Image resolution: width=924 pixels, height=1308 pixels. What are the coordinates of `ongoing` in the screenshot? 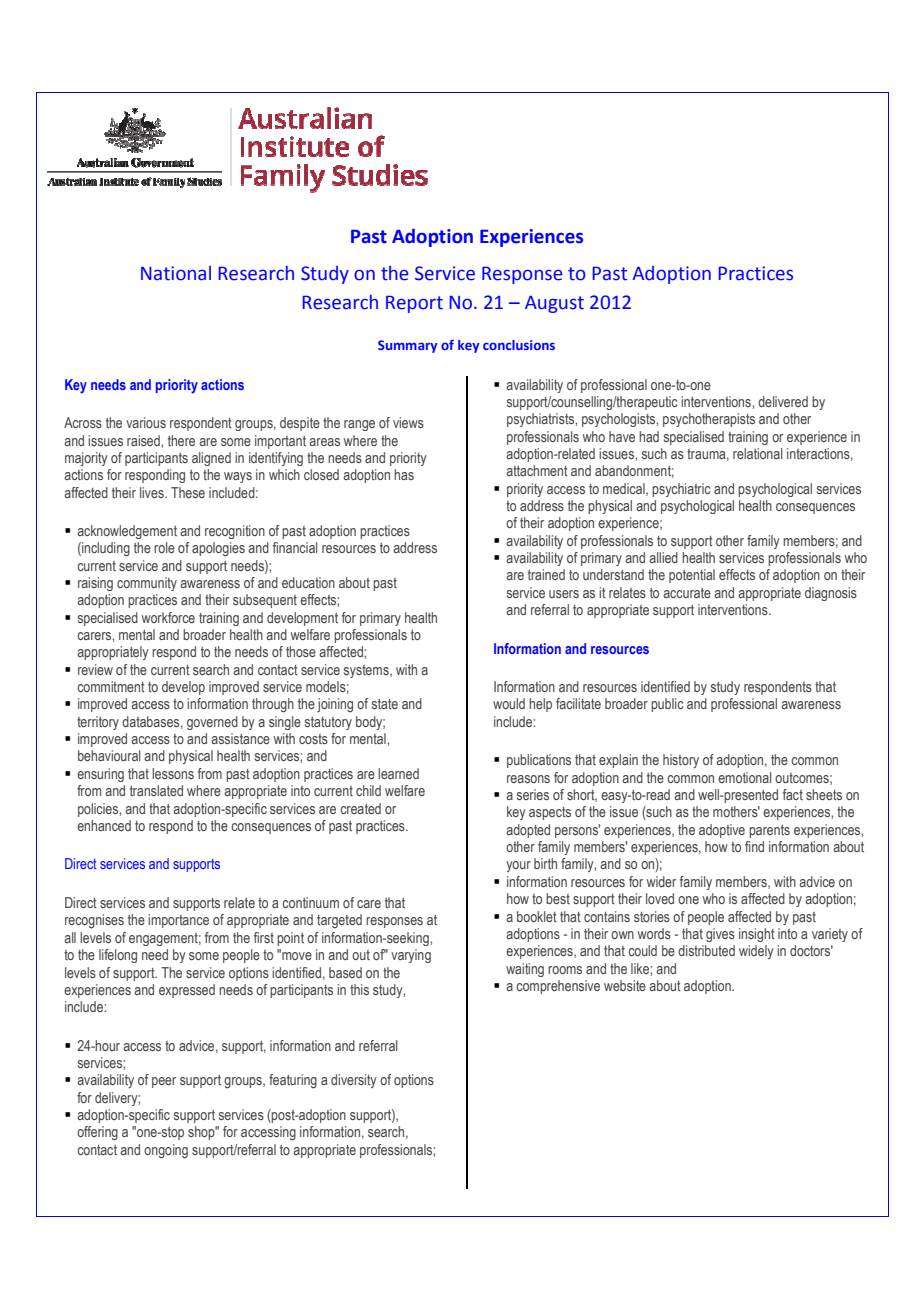 It's located at (166, 1151).
